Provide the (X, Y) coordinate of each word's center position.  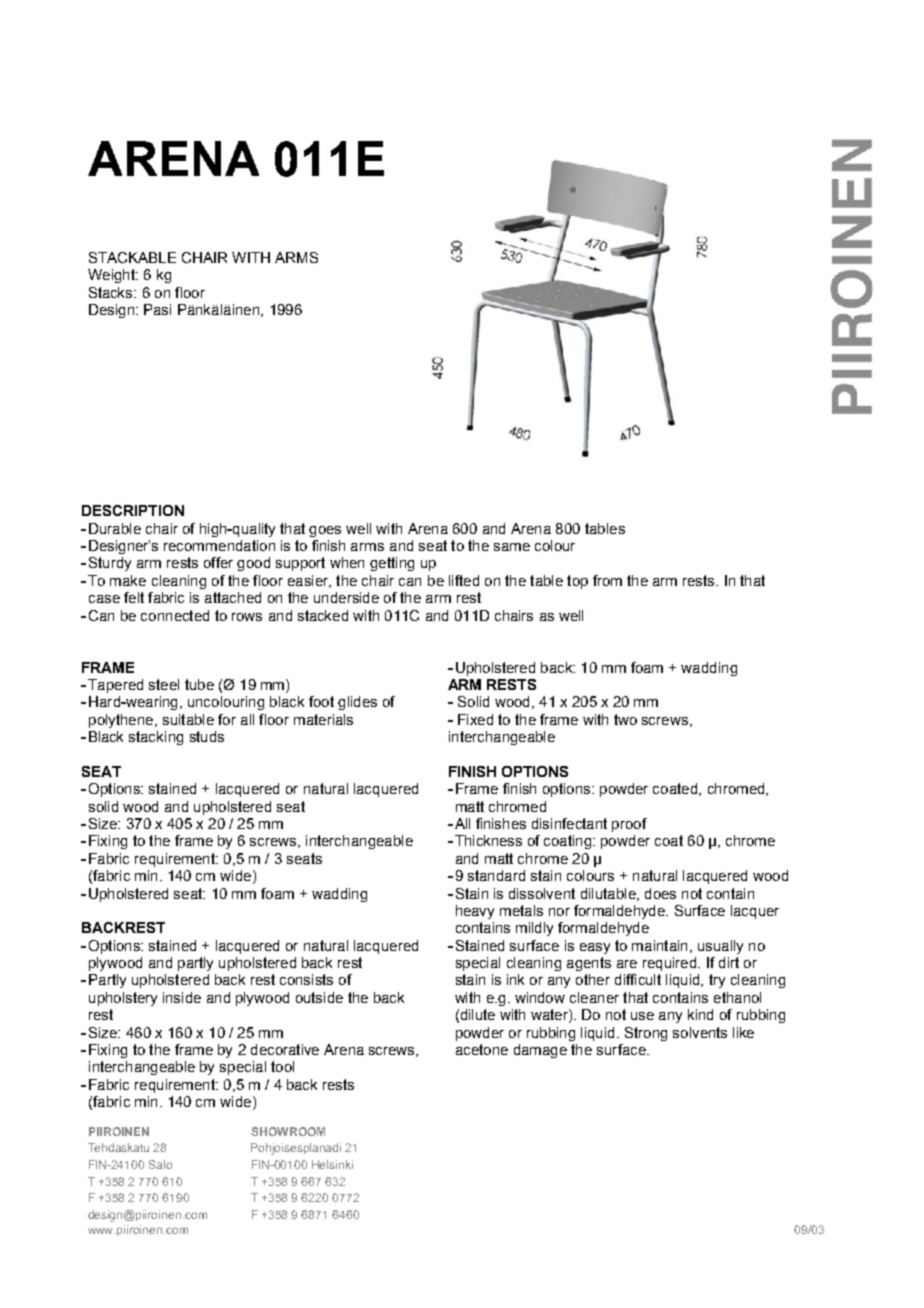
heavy (475, 912)
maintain (659, 945)
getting (392, 564)
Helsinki (332, 1164)
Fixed (475, 719)
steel (164, 684)
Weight (112, 276)
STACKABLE (132, 257)
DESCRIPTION (133, 510)
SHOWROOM (288, 1131)
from (607, 580)
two (625, 719)
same (512, 547)
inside (182, 997)
